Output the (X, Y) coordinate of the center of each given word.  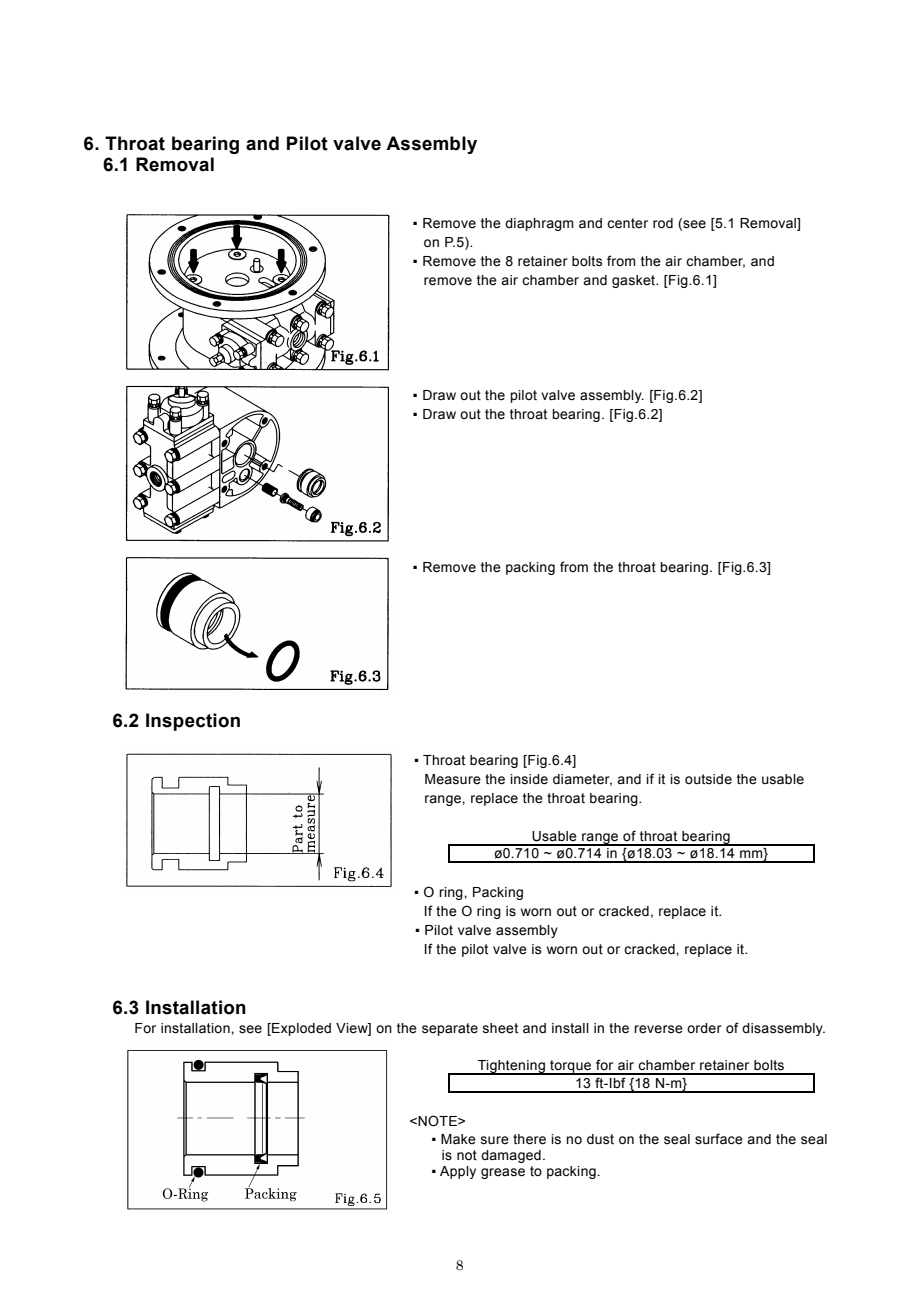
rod (663, 223)
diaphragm (539, 224)
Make (458, 1139)
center (627, 223)
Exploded (300, 1029)
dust (600, 1139)
